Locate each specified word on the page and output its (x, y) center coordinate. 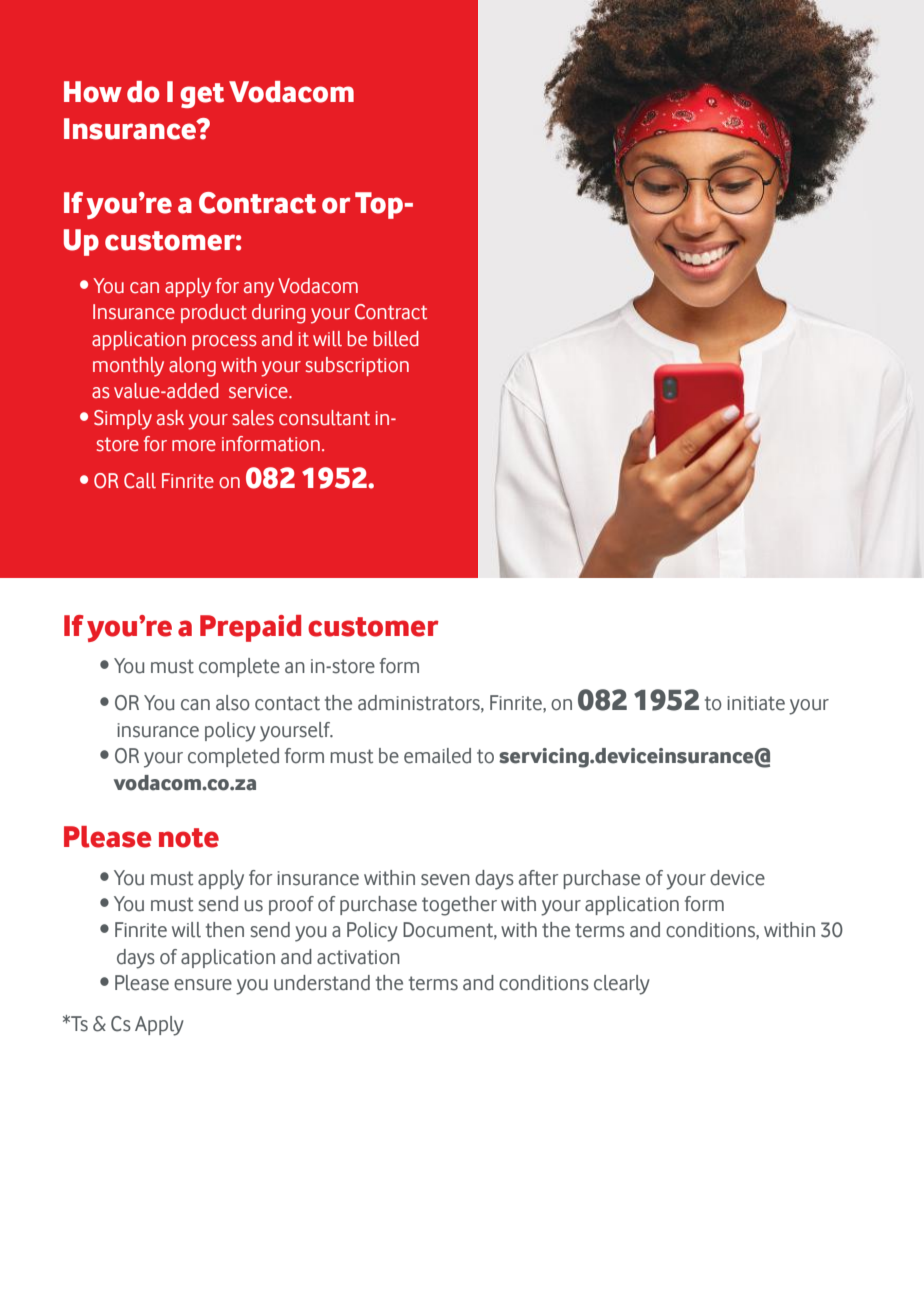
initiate (756, 703)
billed (396, 339)
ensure (203, 985)
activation (358, 957)
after (538, 878)
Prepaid (250, 628)
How (93, 92)
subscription (357, 366)
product (214, 313)
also (233, 703)
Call (140, 481)
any (259, 290)
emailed (437, 756)
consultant (324, 418)
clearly (622, 985)
